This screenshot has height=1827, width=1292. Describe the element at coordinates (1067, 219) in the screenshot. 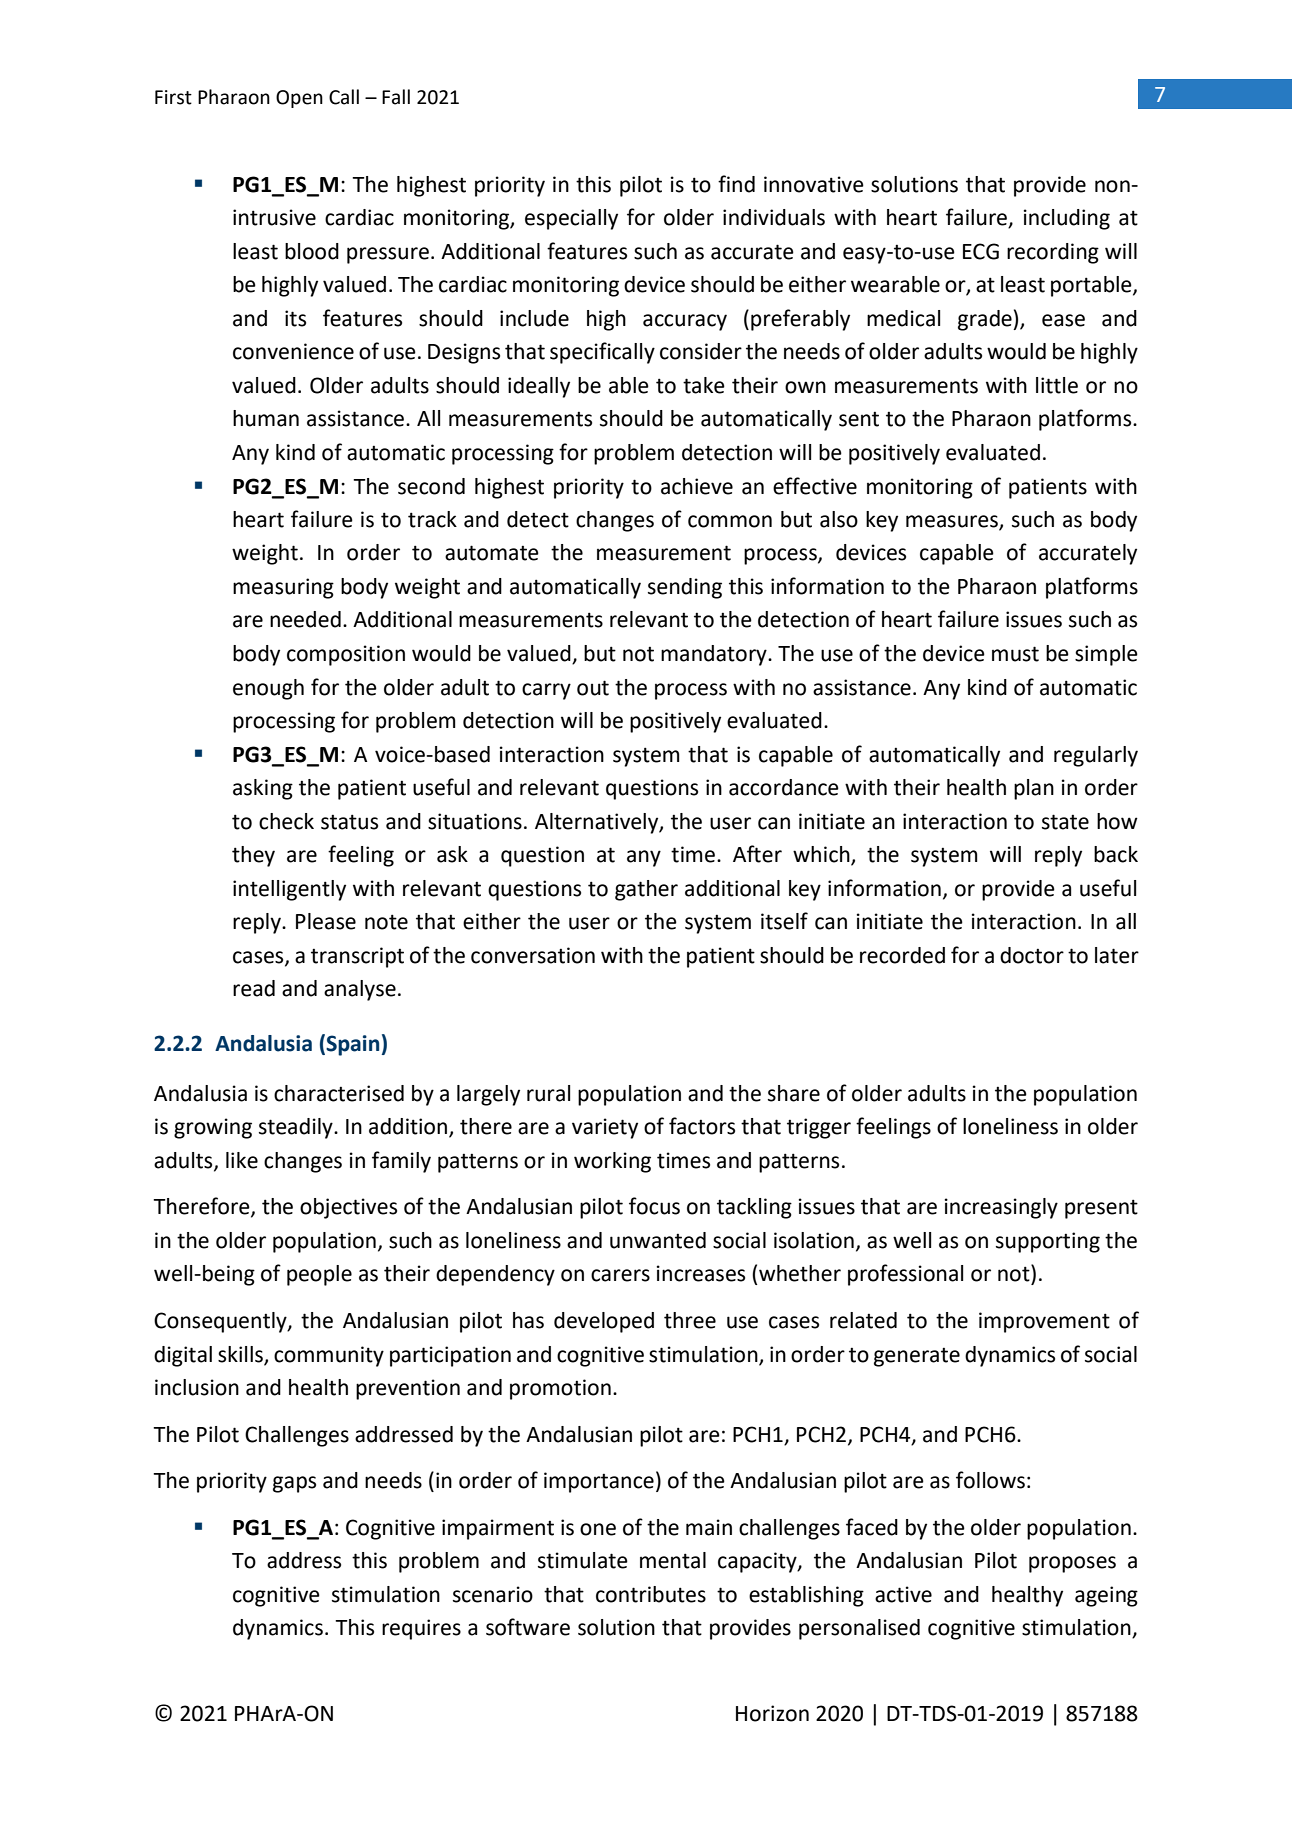

I see `including` at that location.
